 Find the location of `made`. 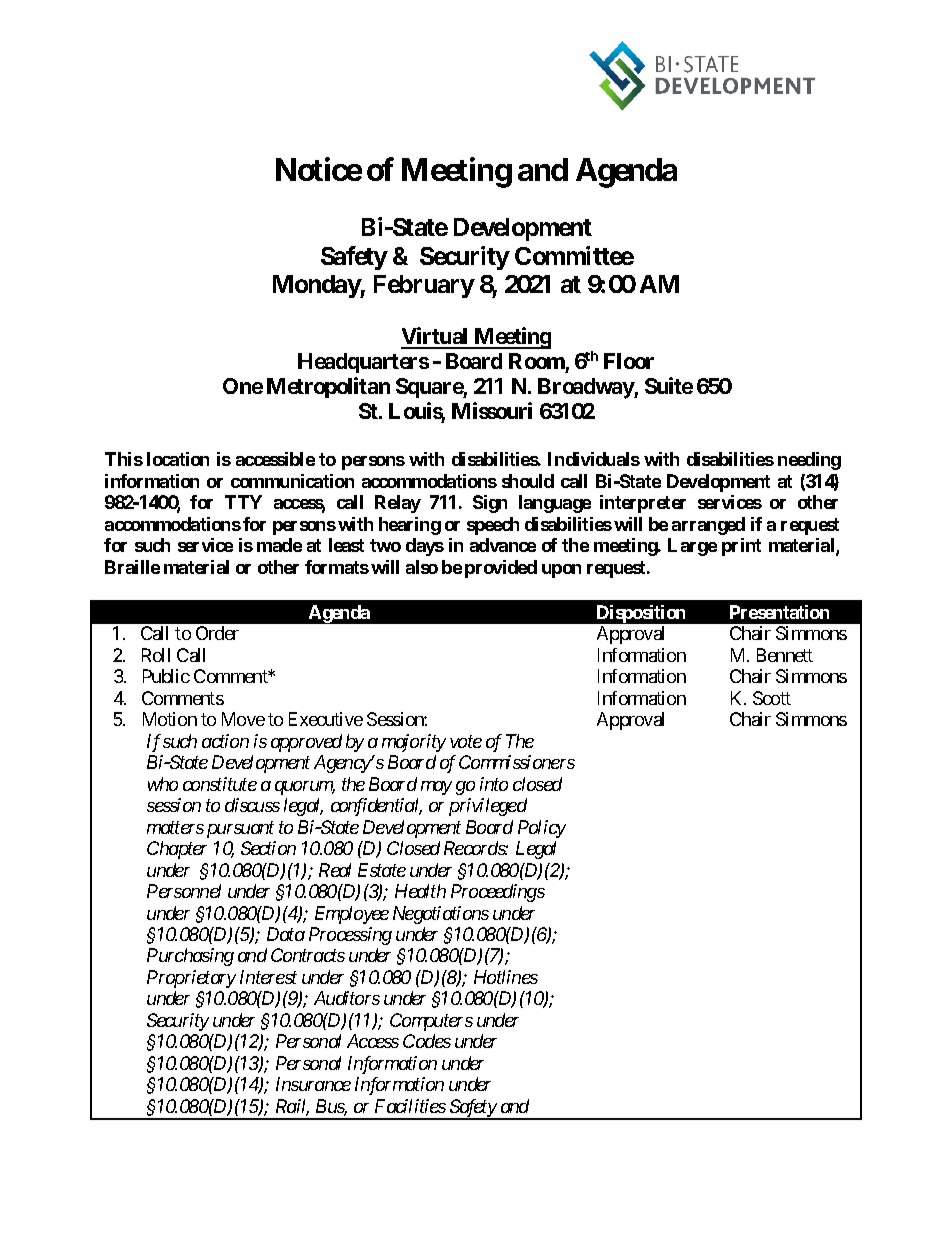

made is located at coordinates (279, 545).
